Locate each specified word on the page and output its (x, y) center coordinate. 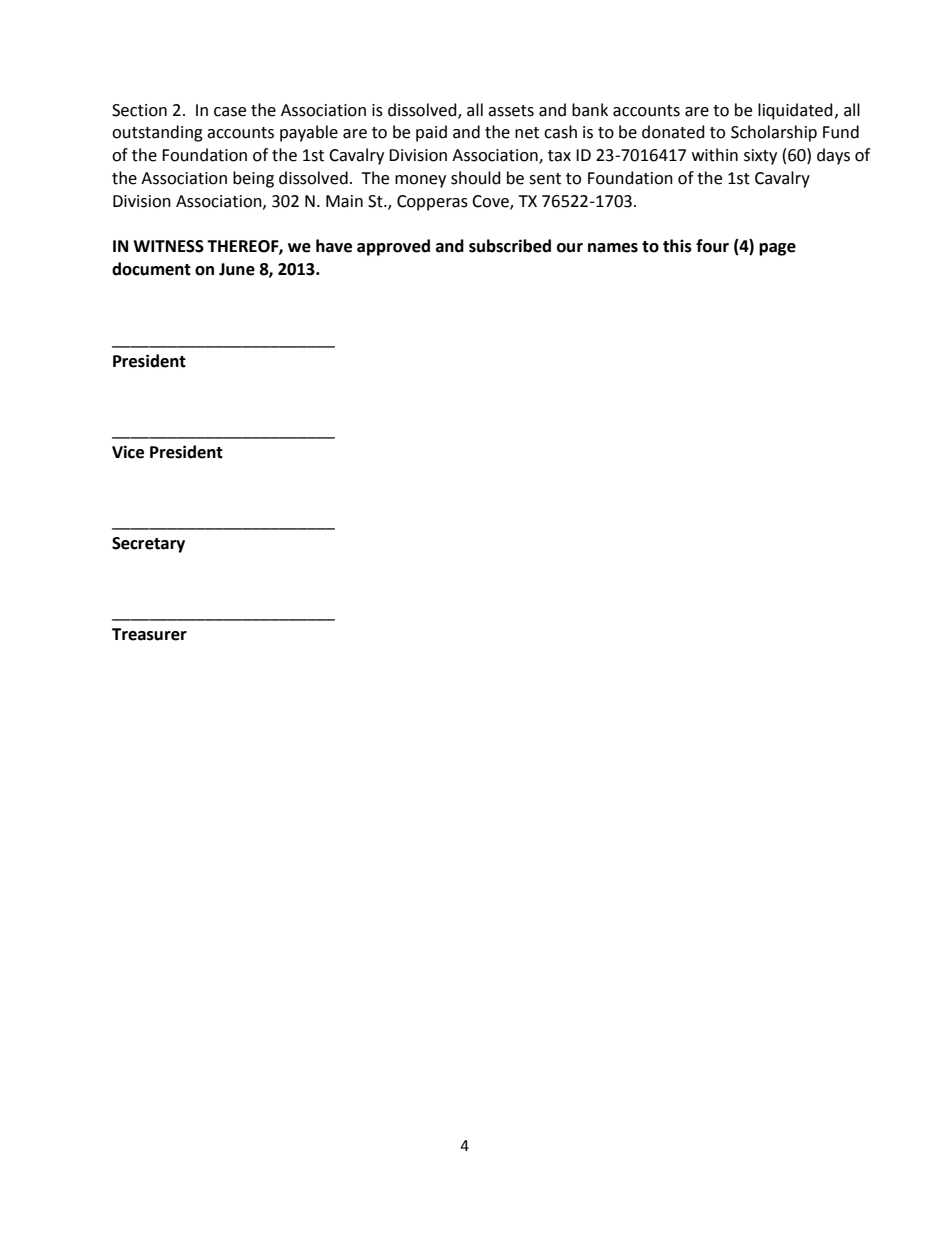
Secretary (148, 545)
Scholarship (774, 133)
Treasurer (149, 634)
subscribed (510, 246)
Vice (128, 452)
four (712, 246)
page (777, 249)
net (527, 133)
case (230, 112)
